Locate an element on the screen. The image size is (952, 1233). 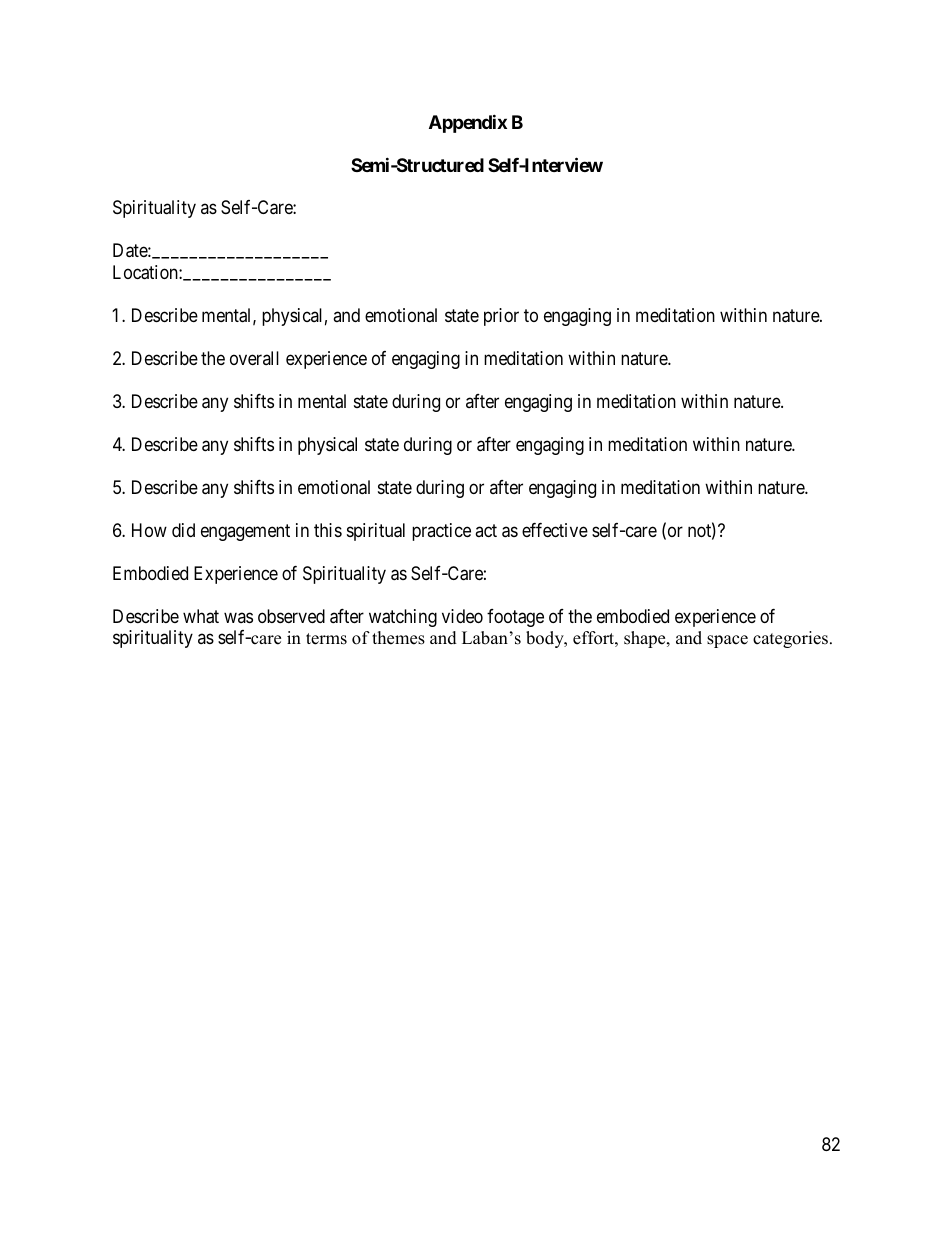
practice is located at coordinates (441, 532).
